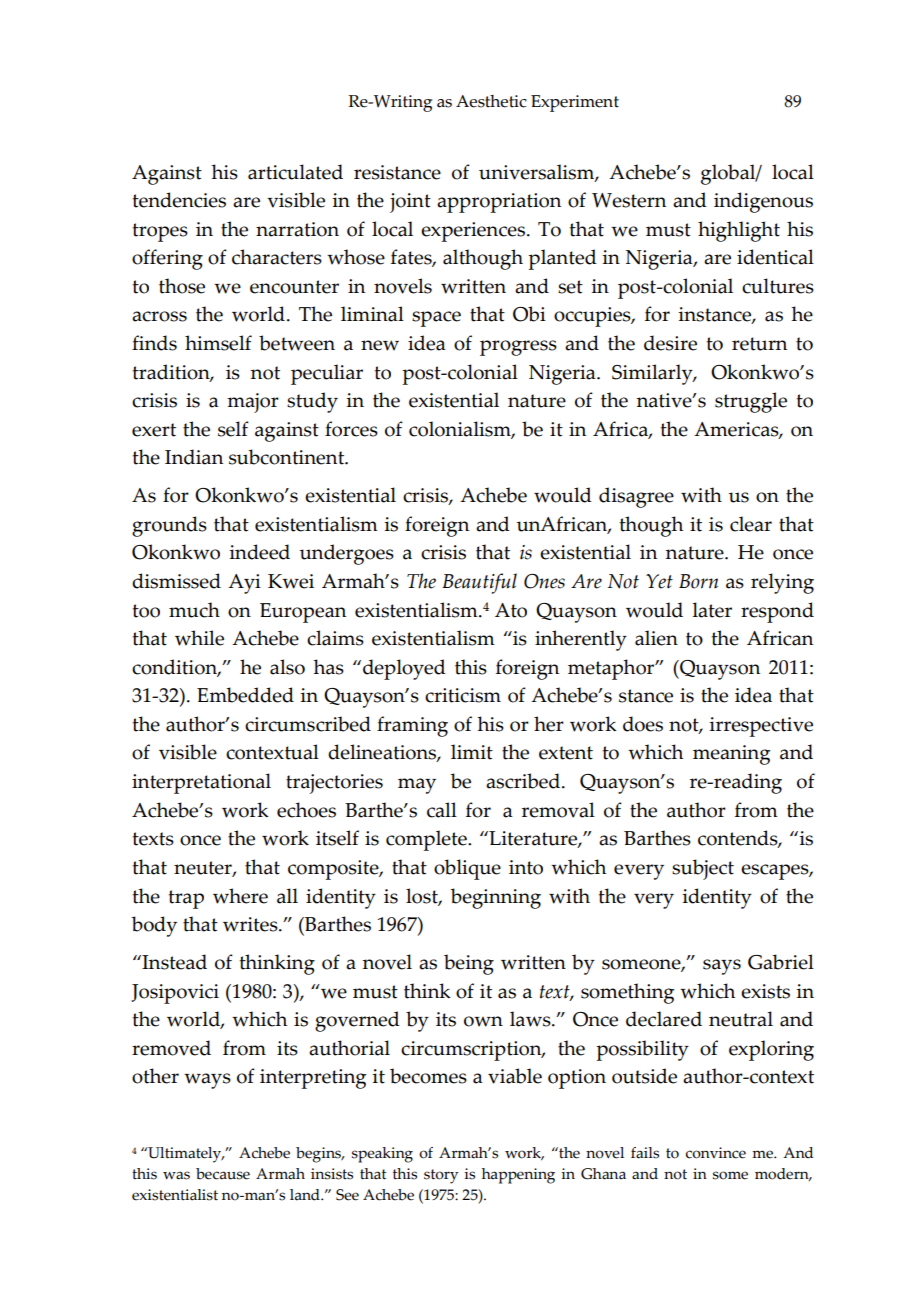 This page has width=924, height=1307. Describe the element at coordinates (491, 101) in the page. I see `Aesthetic` at that location.
